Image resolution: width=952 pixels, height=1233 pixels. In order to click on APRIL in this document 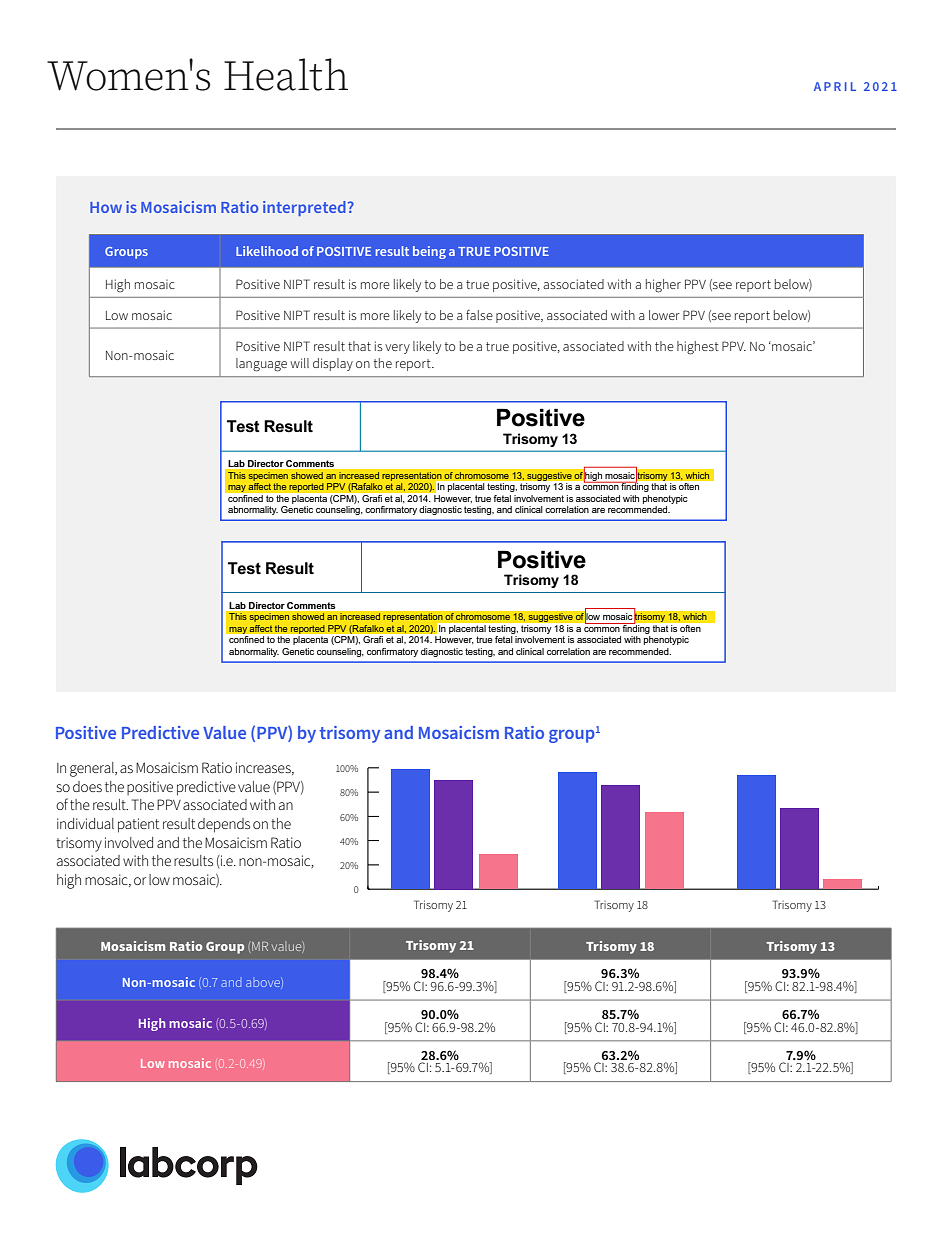, I will do `click(835, 86)`.
